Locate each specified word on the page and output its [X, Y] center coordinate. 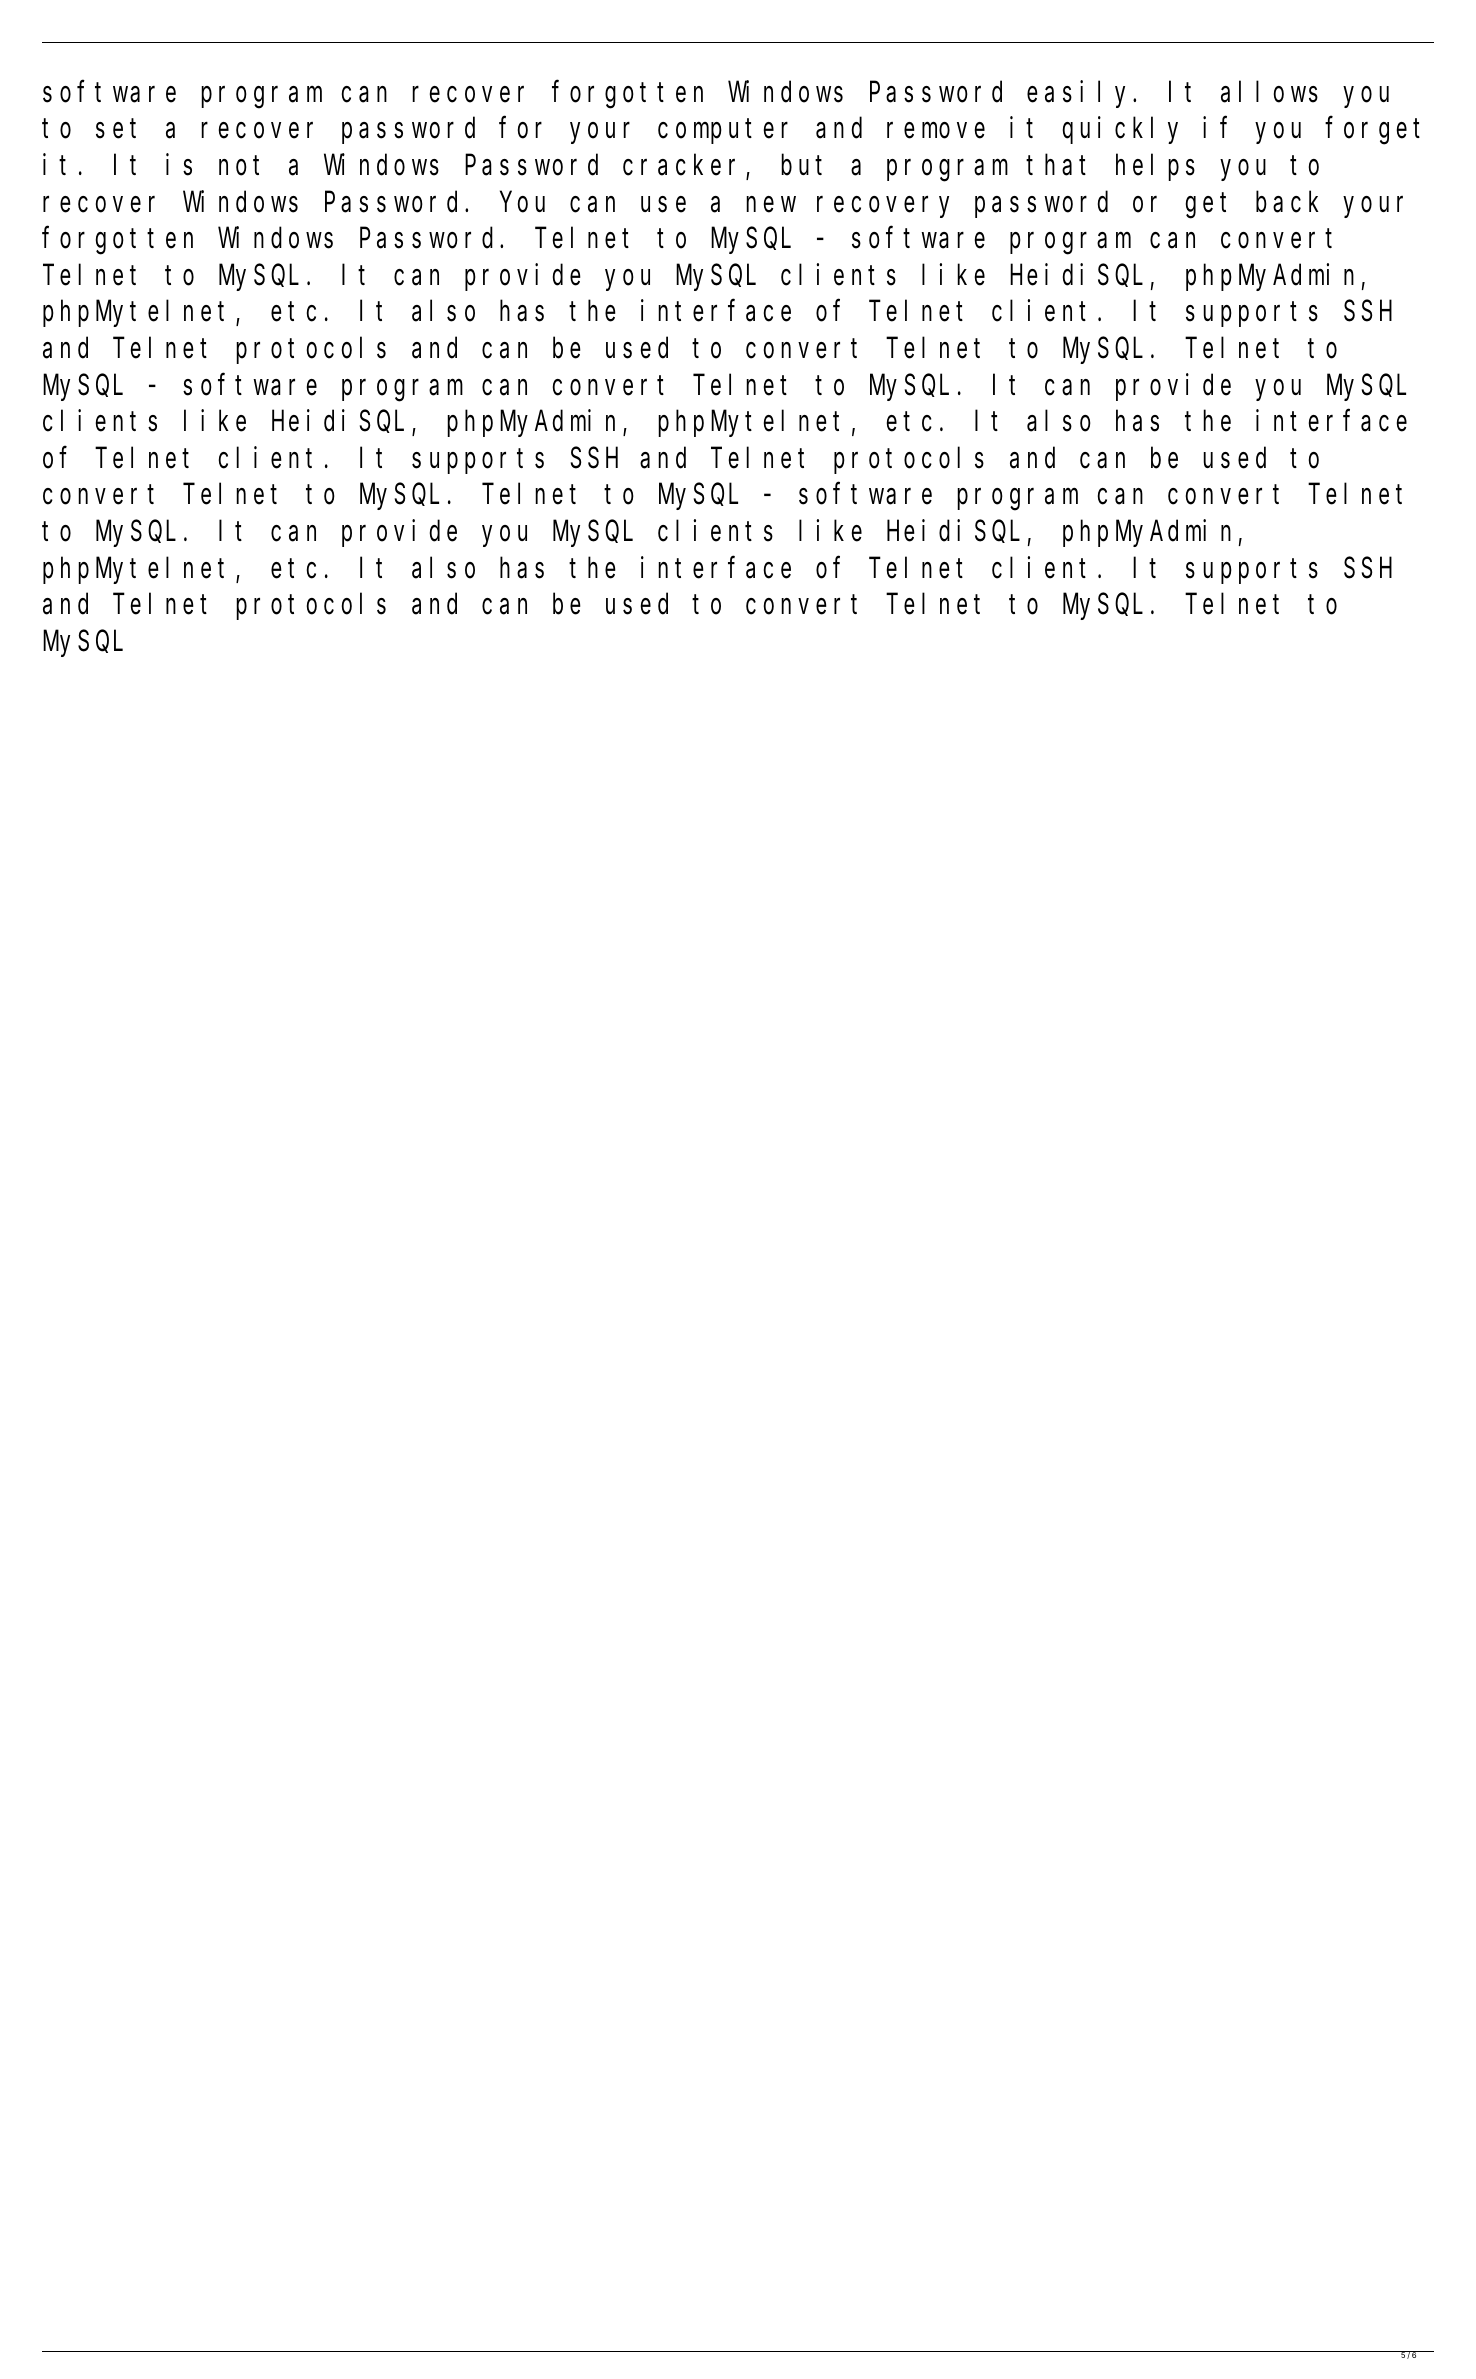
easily [1080, 94]
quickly [1120, 130]
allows [1269, 92]
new [771, 204]
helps [1155, 168]
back [1287, 202]
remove [936, 131]
